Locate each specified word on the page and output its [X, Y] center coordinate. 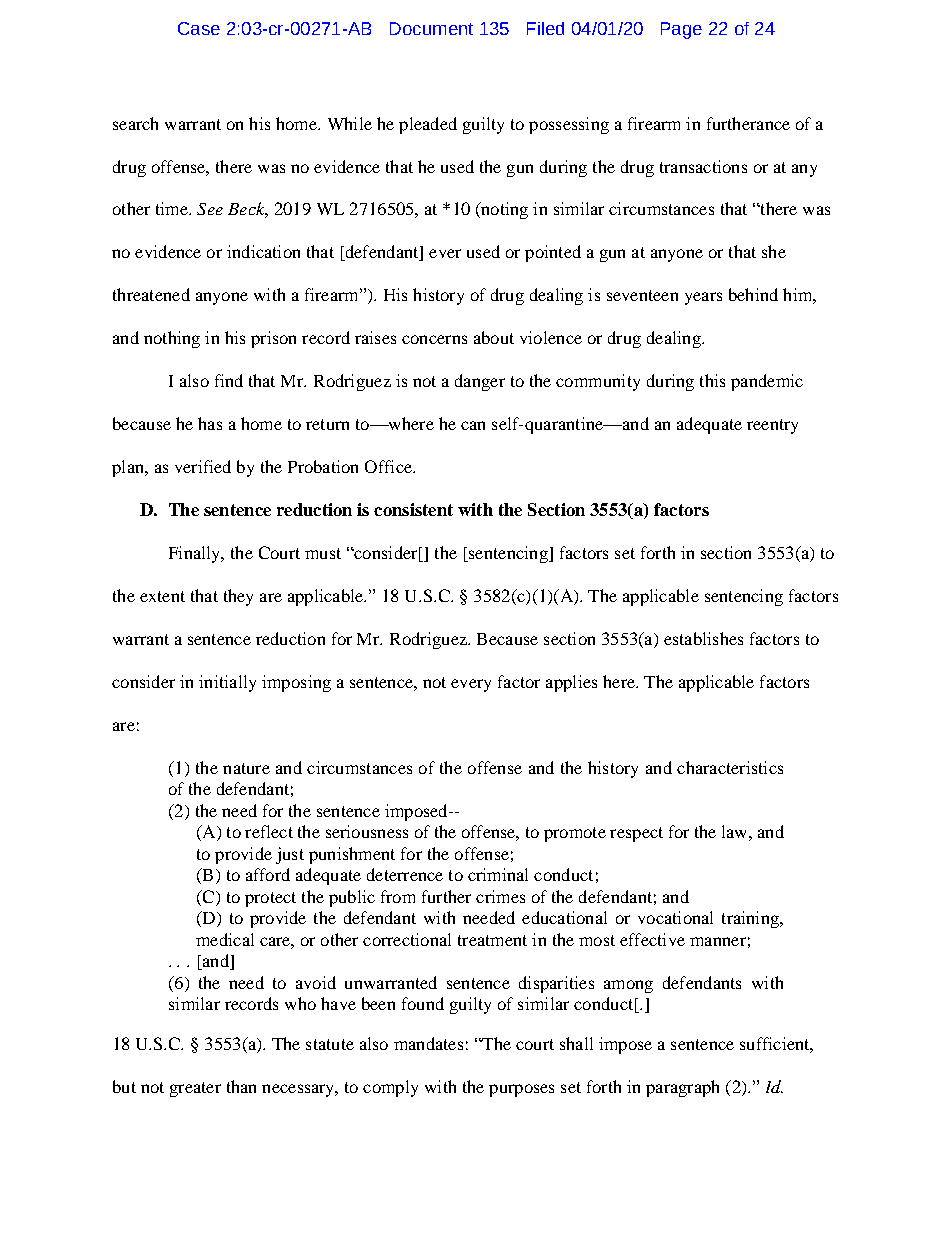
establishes [703, 638]
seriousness [367, 831]
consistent [413, 509]
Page [681, 30]
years [703, 298]
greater [195, 1089]
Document [431, 28]
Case [199, 28]
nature [246, 768]
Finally [196, 554]
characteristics [730, 767]
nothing [172, 339]
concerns [434, 339]
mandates [428, 1043]
